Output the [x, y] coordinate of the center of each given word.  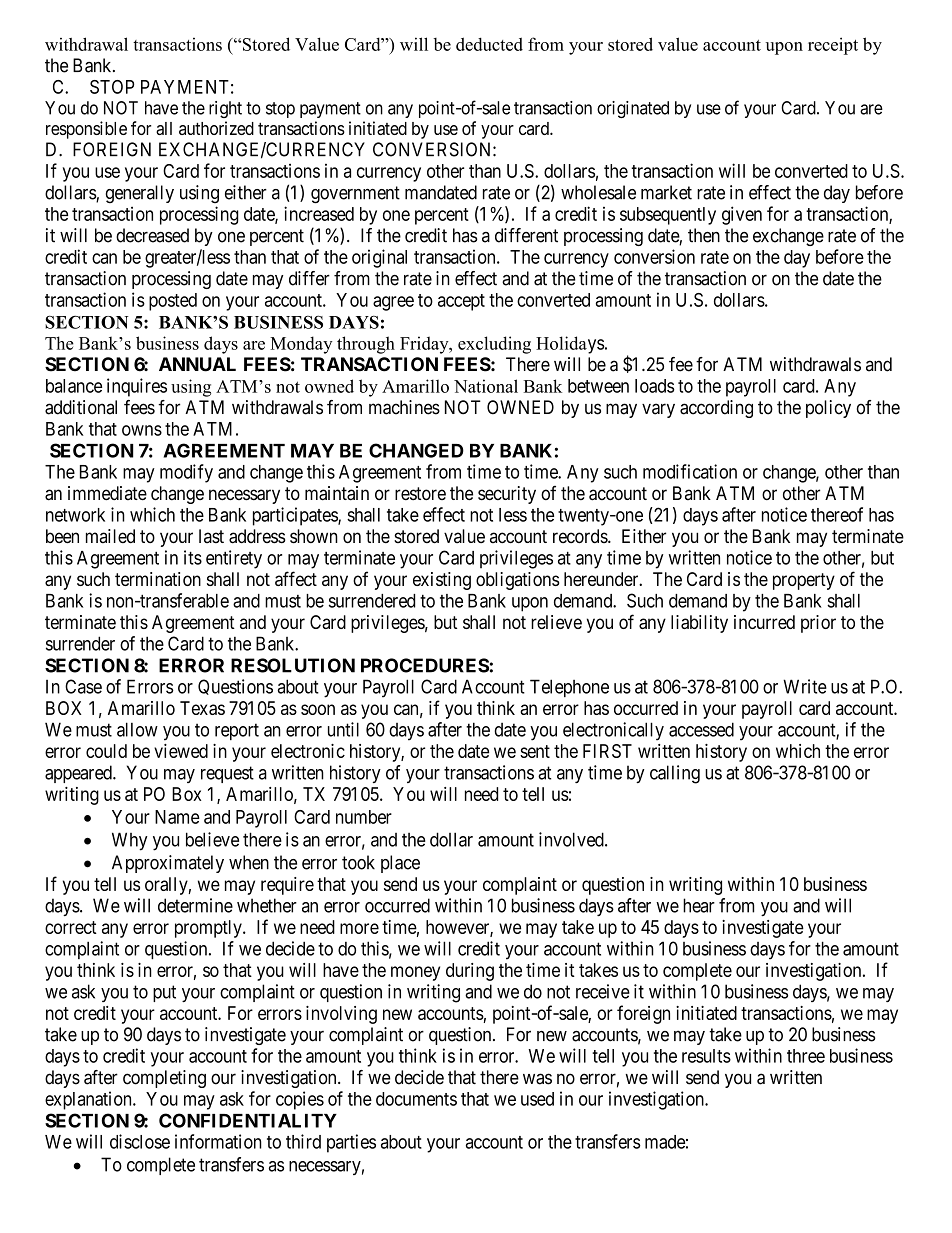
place [400, 864]
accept [461, 302]
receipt [833, 46]
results [706, 1056]
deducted [489, 44]
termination [158, 579]
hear [699, 905]
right [225, 109]
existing [442, 581]
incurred [764, 622]
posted [173, 302]
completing [164, 1079]
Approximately [168, 864]
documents [416, 1099]
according [716, 409]
